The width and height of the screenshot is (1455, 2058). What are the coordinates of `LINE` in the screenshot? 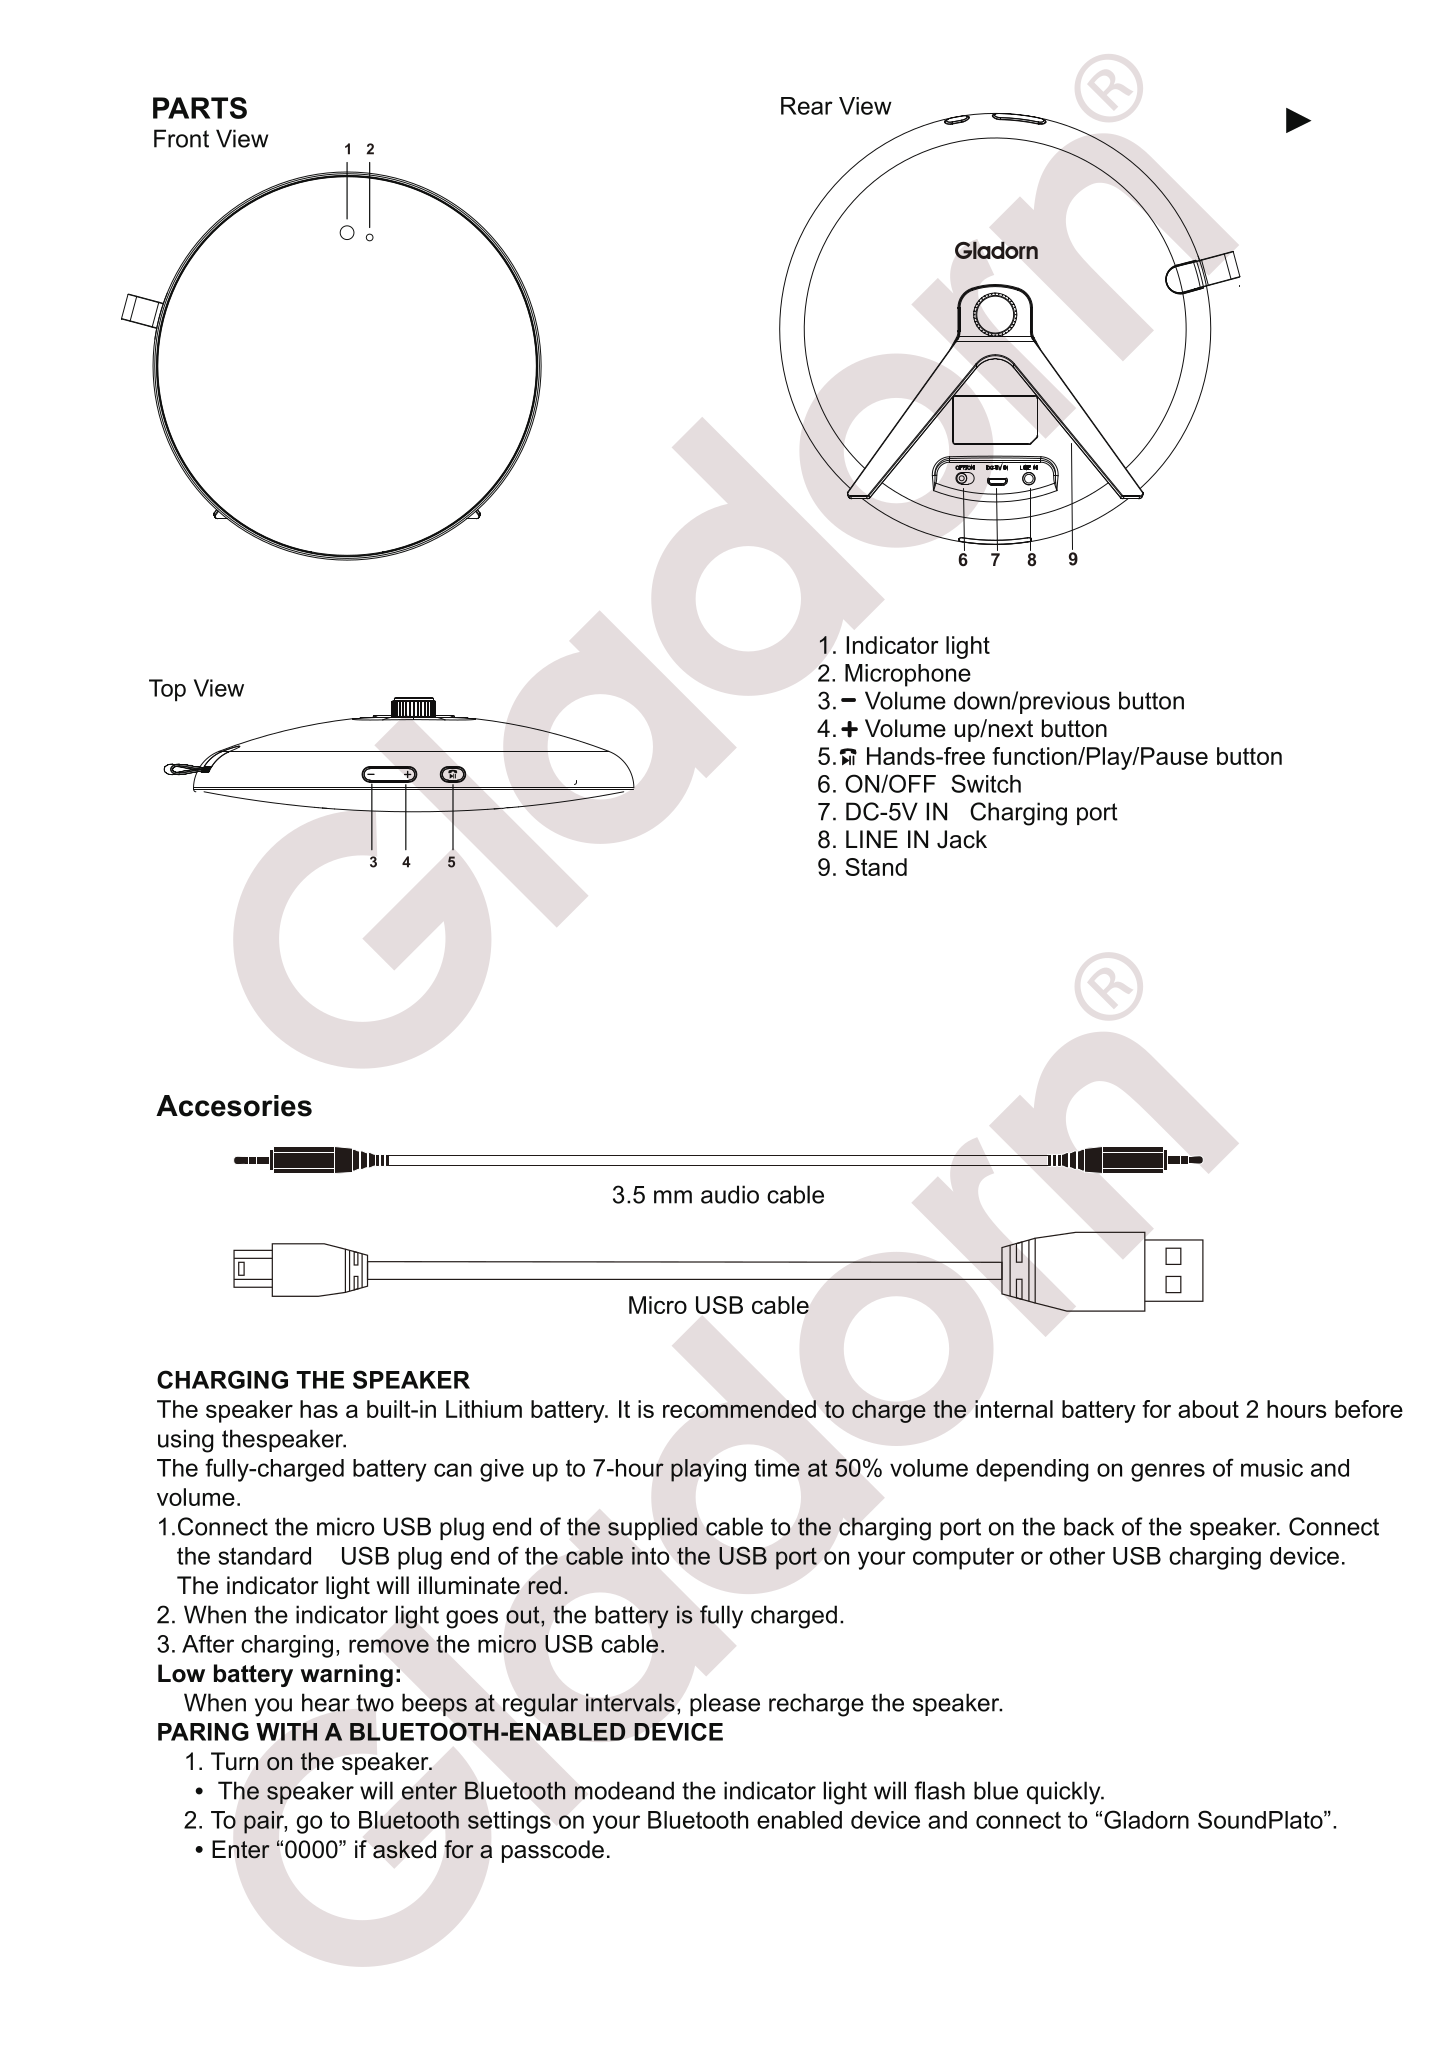 It's located at (872, 839).
